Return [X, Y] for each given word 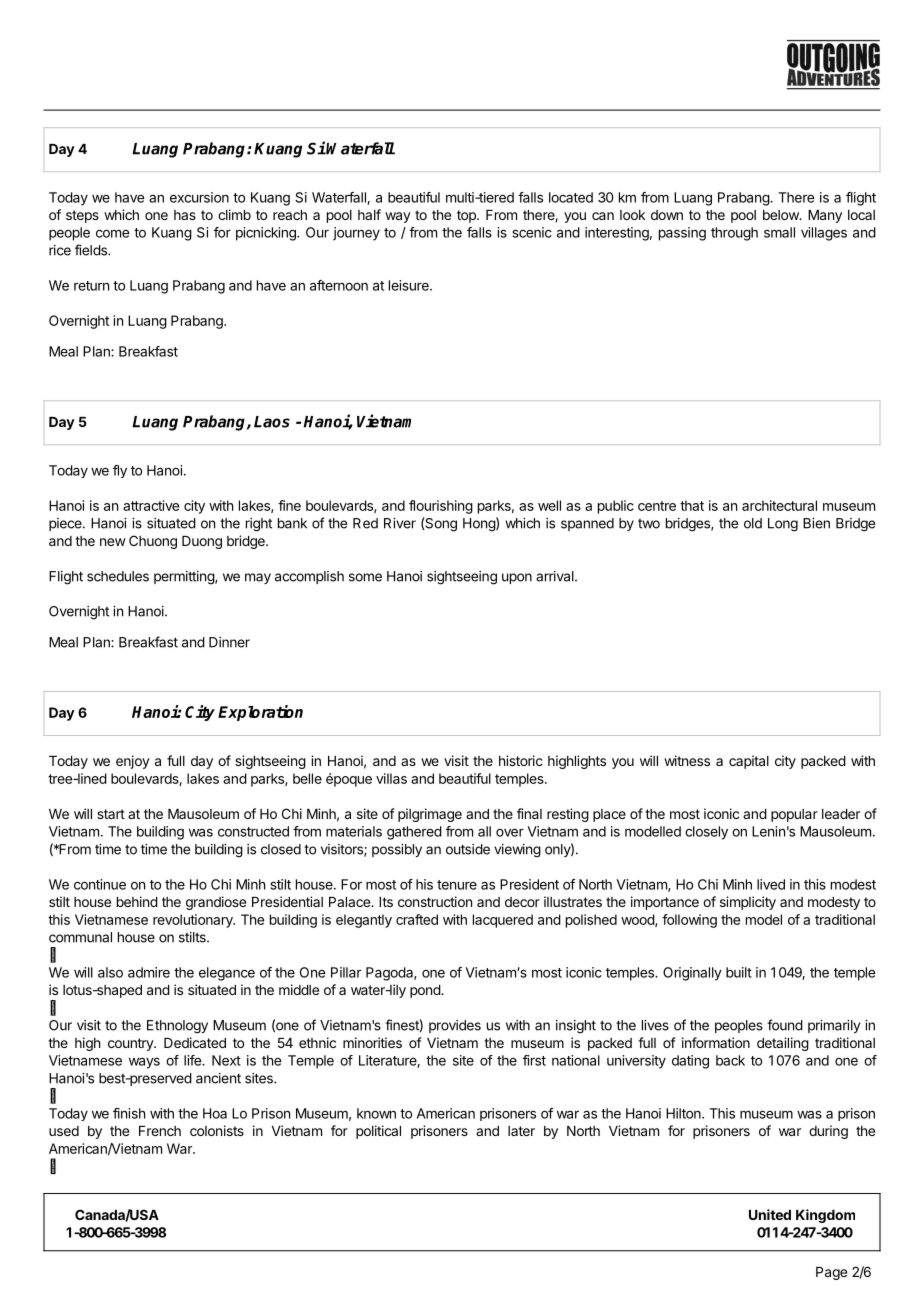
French [160, 1131]
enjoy [133, 762]
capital [749, 762]
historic [521, 760]
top [467, 216]
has [185, 215]
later [521, 1131]
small [779, 232]
